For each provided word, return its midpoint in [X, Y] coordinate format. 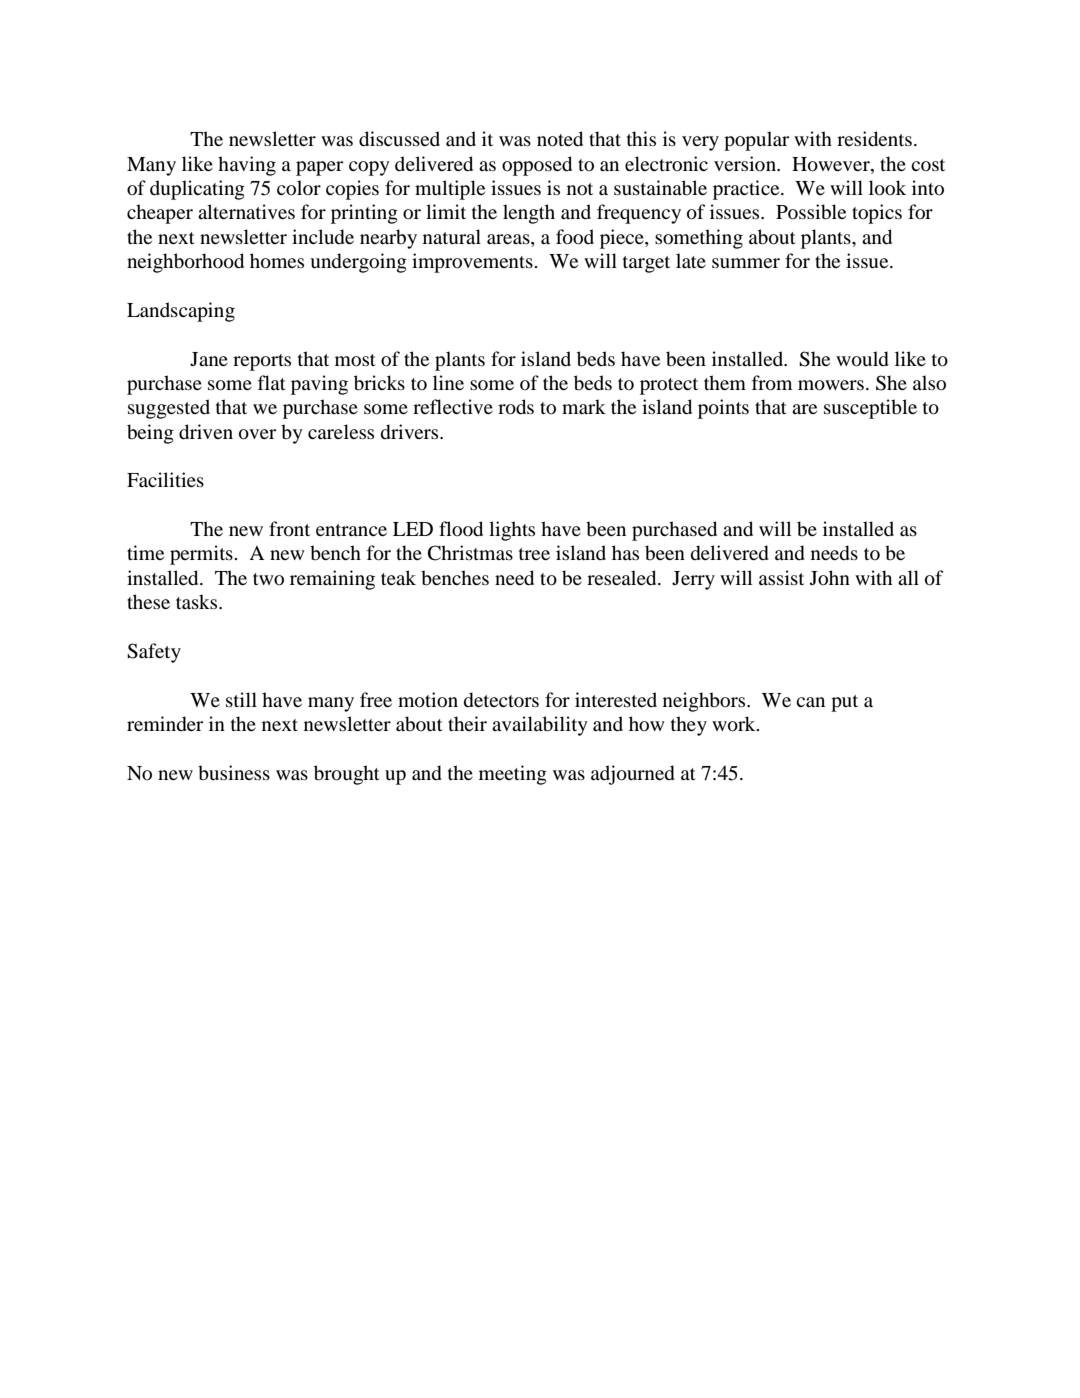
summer [746, 263]
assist [781, 577]
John [830, 578]
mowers [831, 385]
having [247, 166]
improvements [472, 263]
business [234, 772]
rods [516, 407]
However [832, 164]
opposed [537, 166]
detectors [501, 700]
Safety [154, 653]
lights [512, 531]
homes [277, 261]
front [289, 529]
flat [272, 382]
